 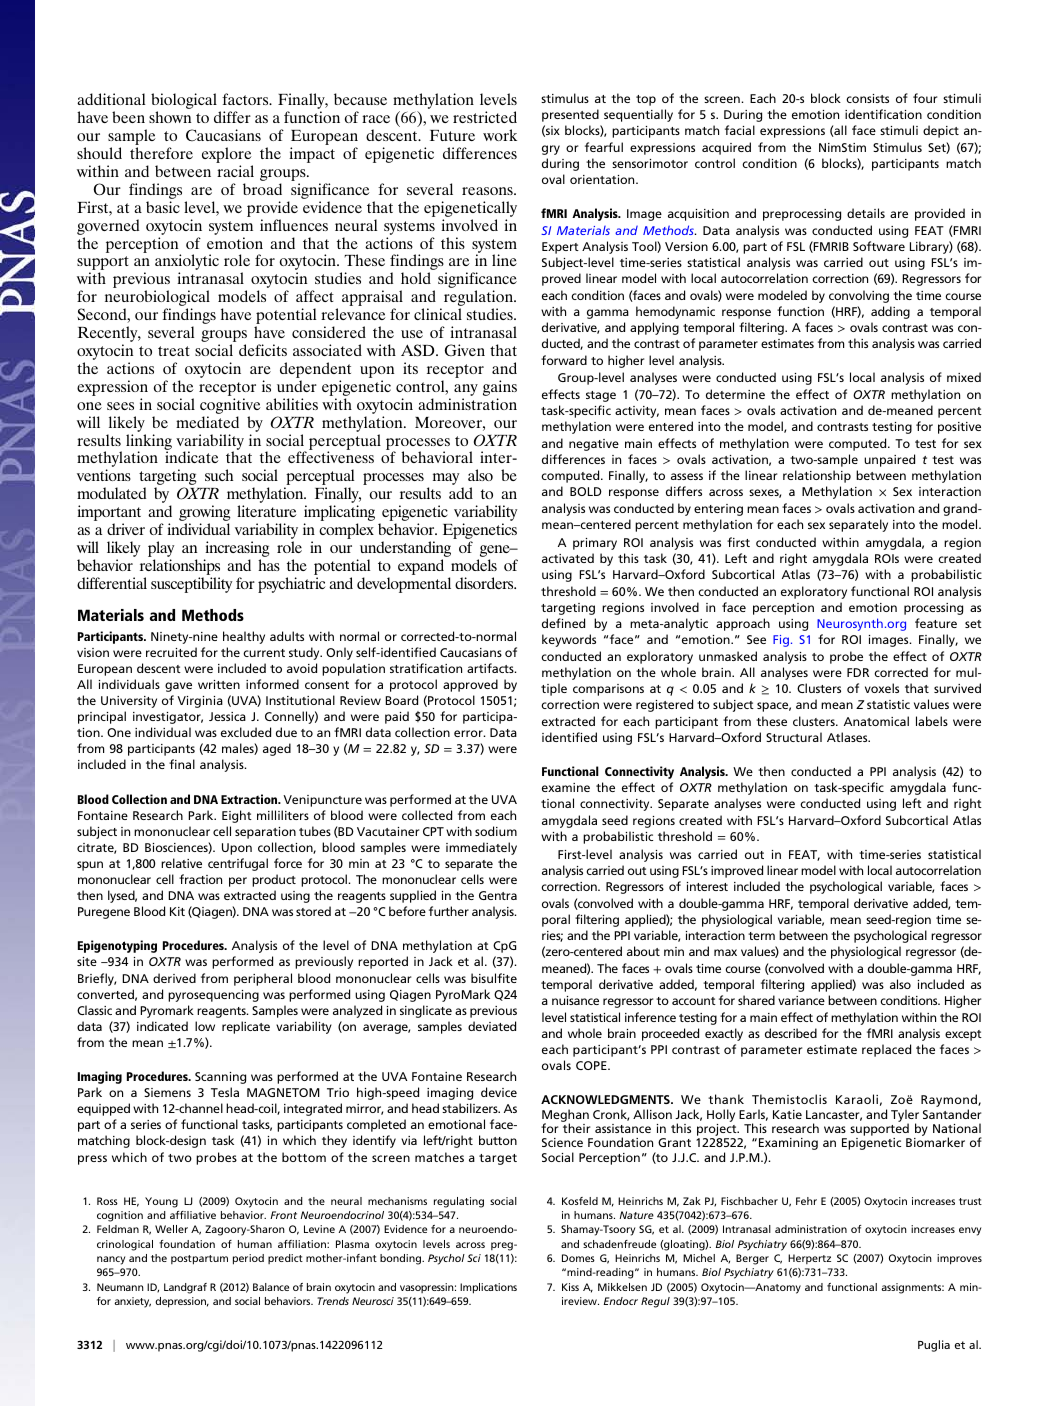 What do you see at coordinates (500, 389) in the document?
I see `gains` at bounding box center [500, 389].
